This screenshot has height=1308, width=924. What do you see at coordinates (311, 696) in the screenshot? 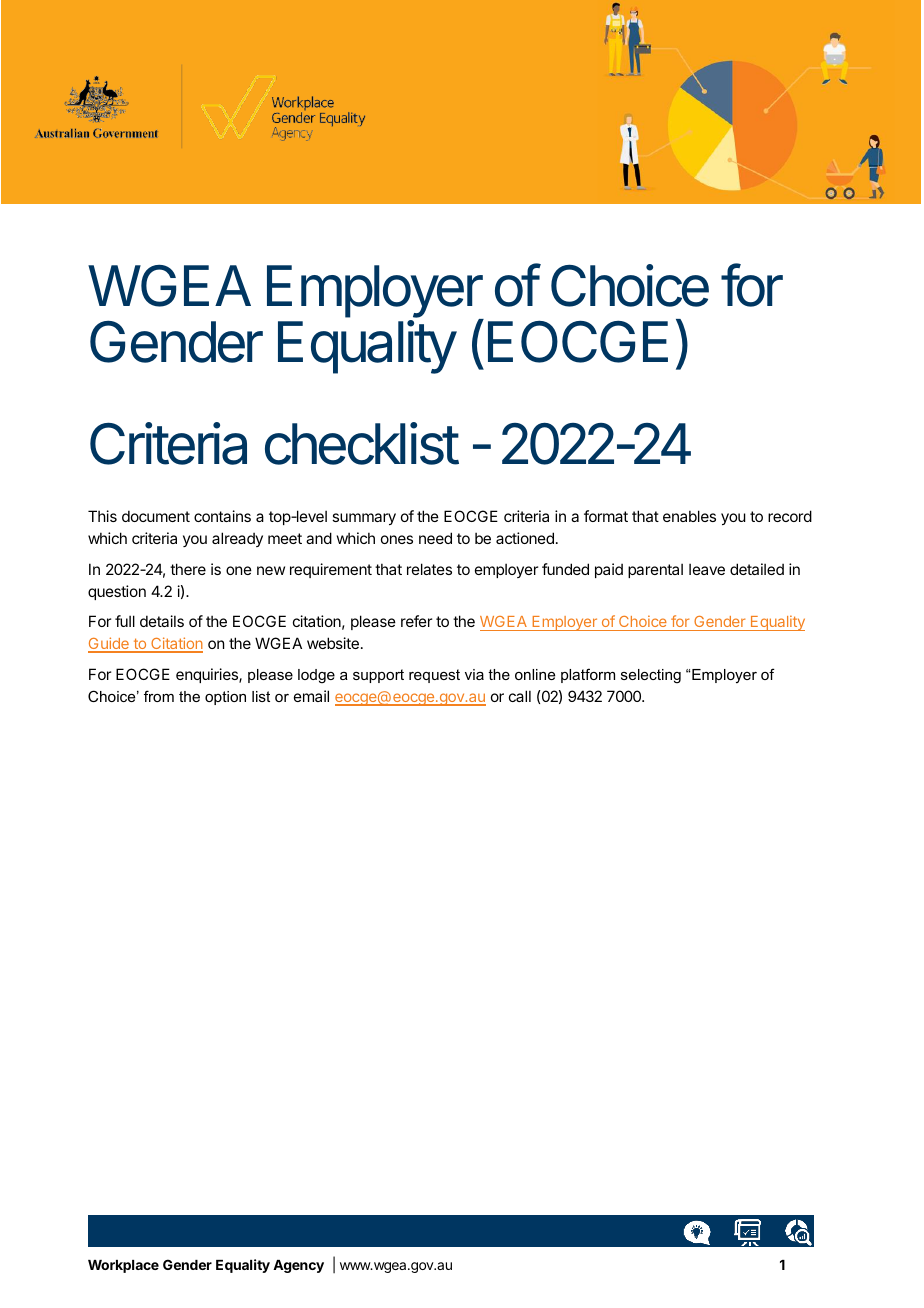
I see `email` at bounding box center [311, 696].
